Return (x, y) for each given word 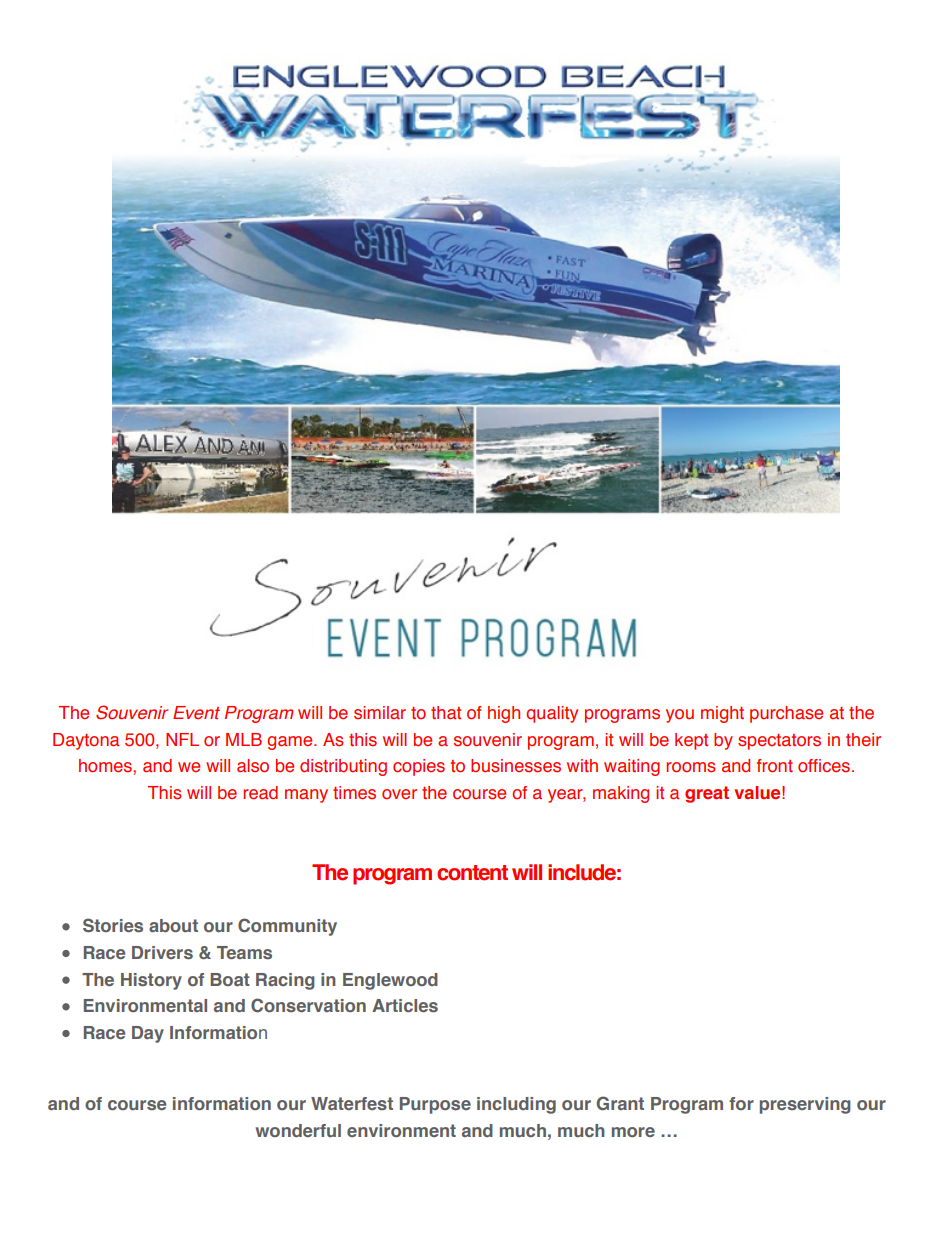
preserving (805, 1105)
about (173, 925)
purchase (786, 714)
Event (196, 713)
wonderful (298, 1130)
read (260, 793)
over (399, 794)
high (504, 714)
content (472, 873)
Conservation (308, 1005)
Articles (405, 1005)
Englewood (390, 981)
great (707, 794)
